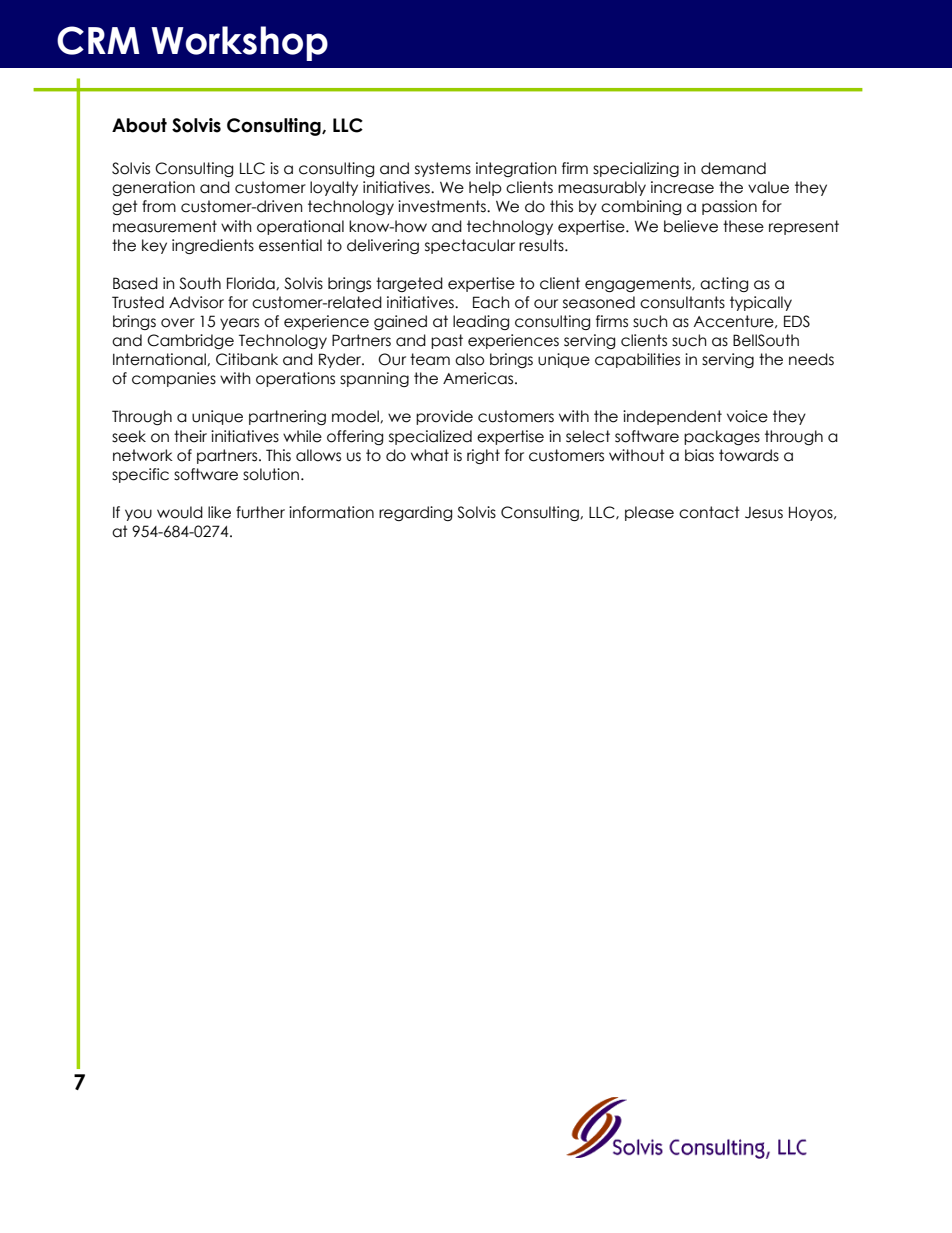 The width and height of the page is (952, 1233). What do you see at coordinates (443, 169) in the page?
I see `systems` at bounding box center [443, 169].
